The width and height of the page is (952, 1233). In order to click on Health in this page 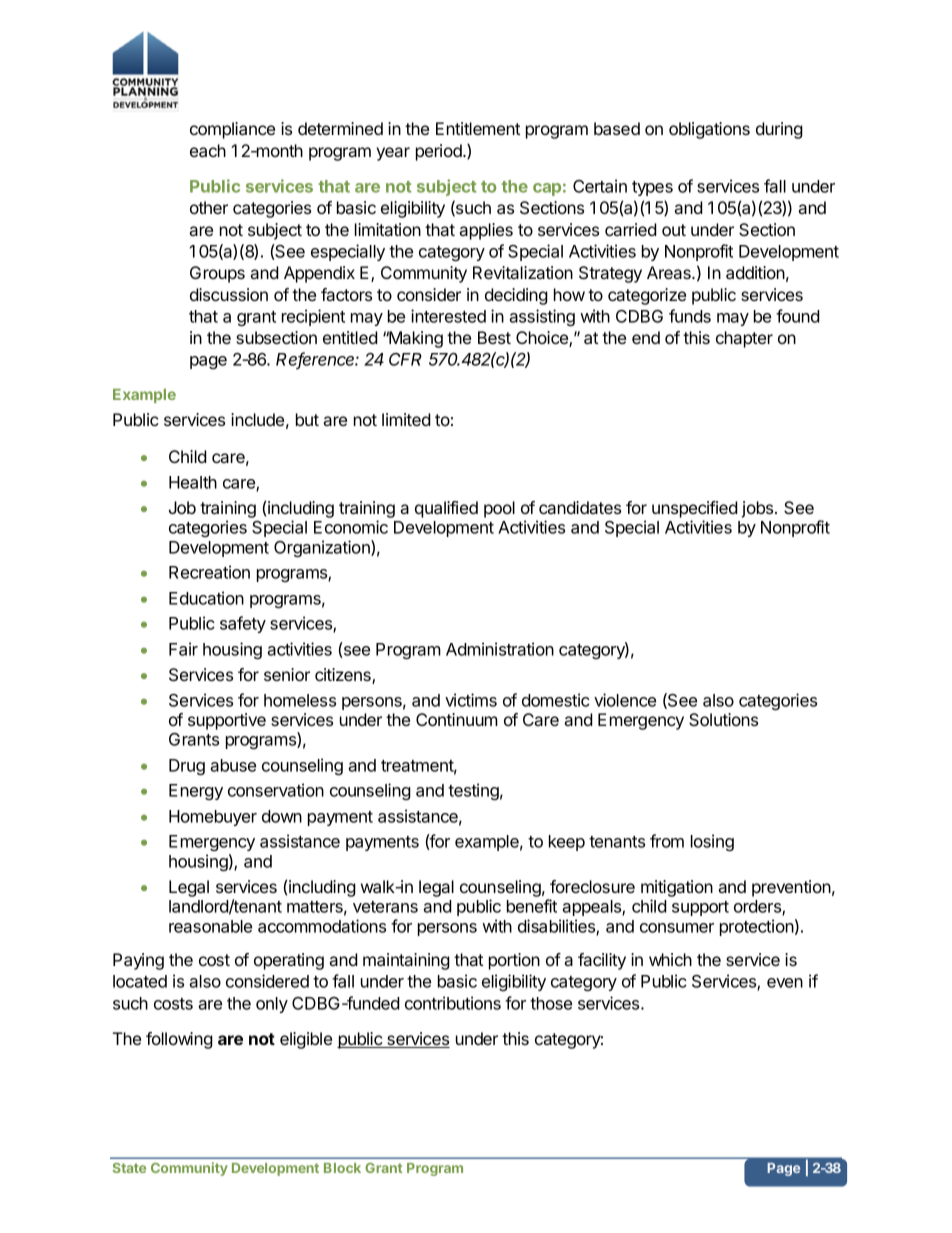, I will do `click(193, 482)`.
